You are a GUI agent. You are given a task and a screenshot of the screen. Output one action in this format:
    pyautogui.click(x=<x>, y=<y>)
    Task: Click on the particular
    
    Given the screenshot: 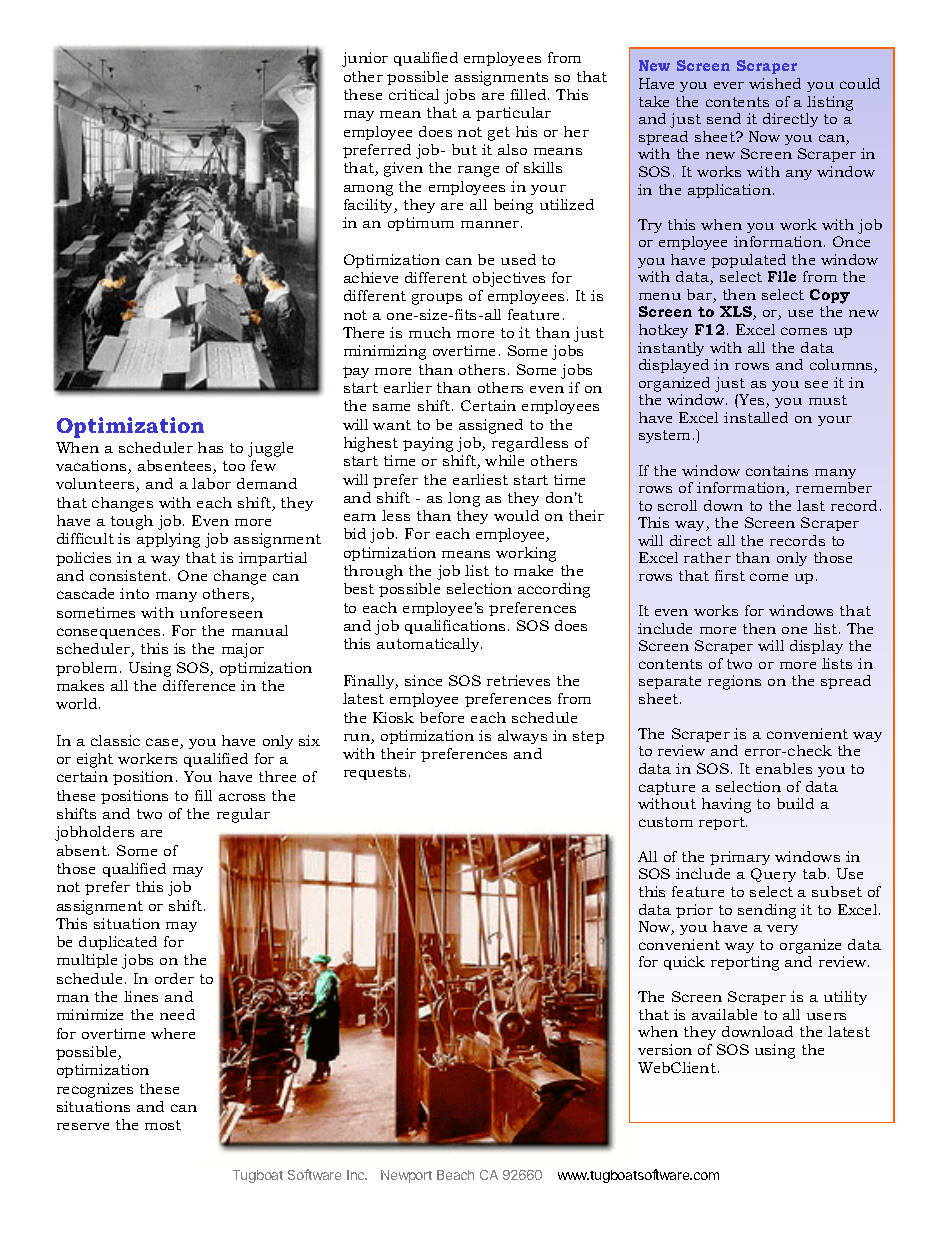 What is the action you would take?
    pyautogui.click(x=513, y=114)
